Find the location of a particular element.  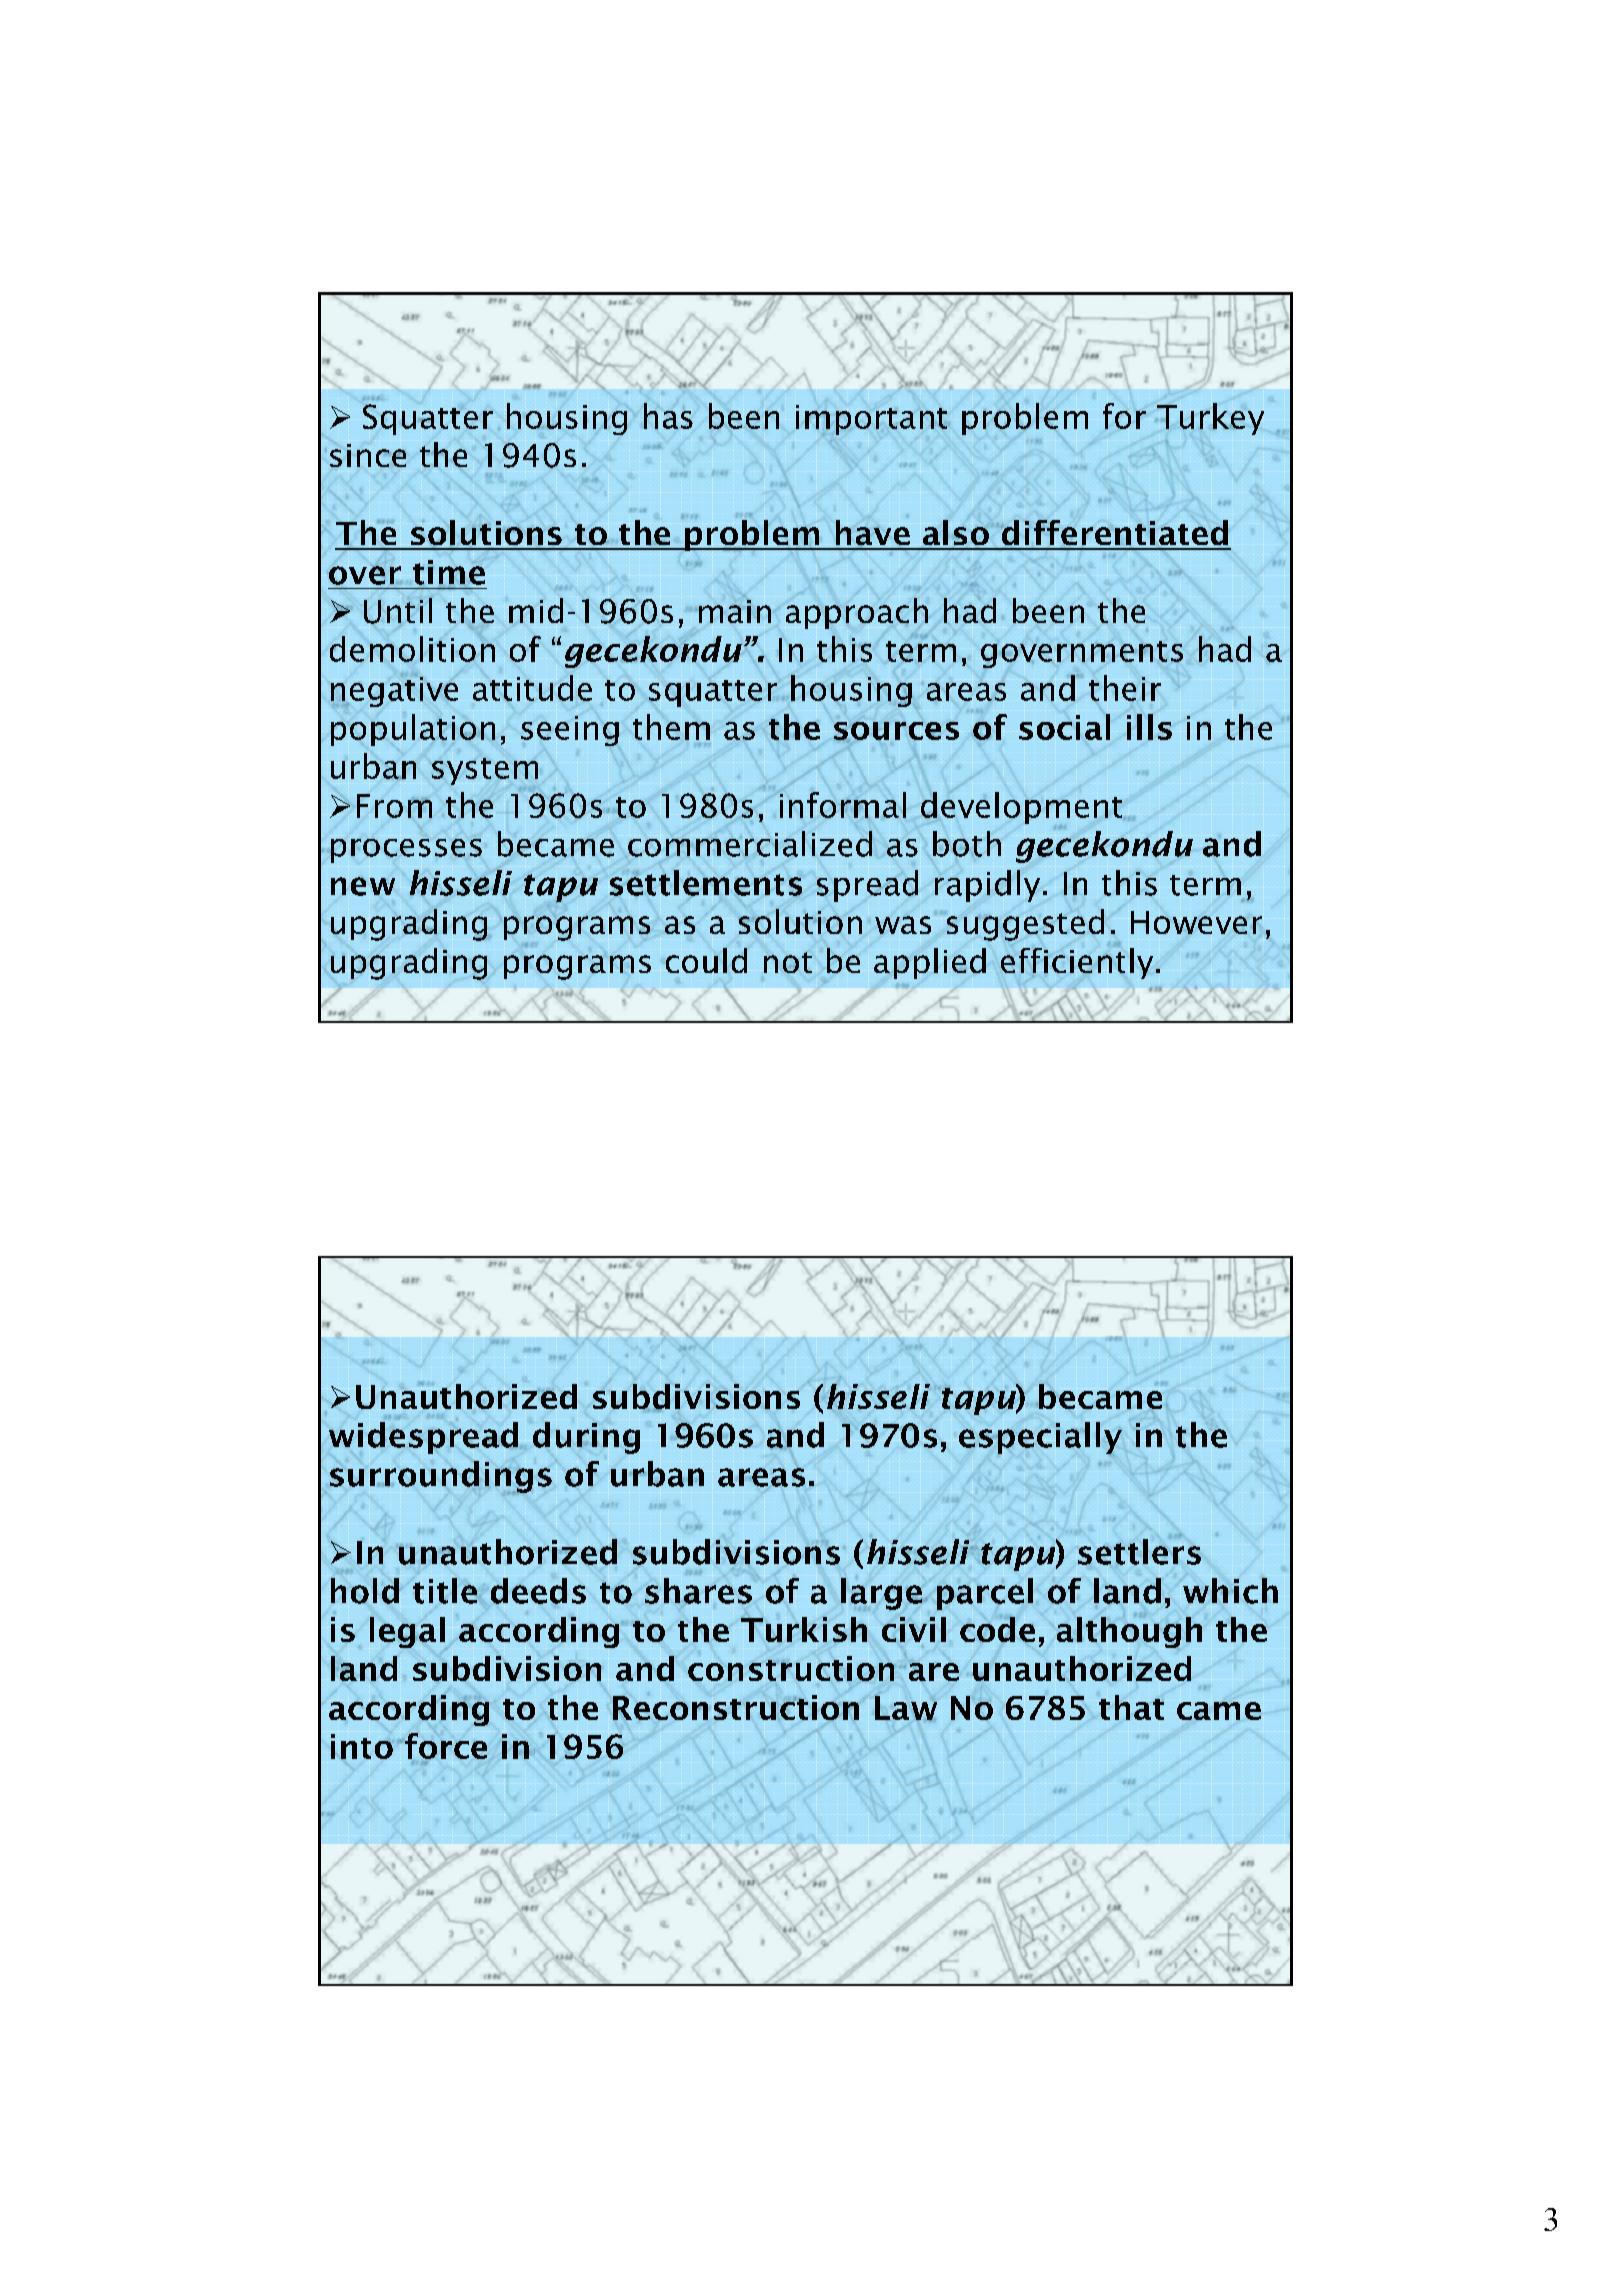

informal is located at coordinates (843, 805).
